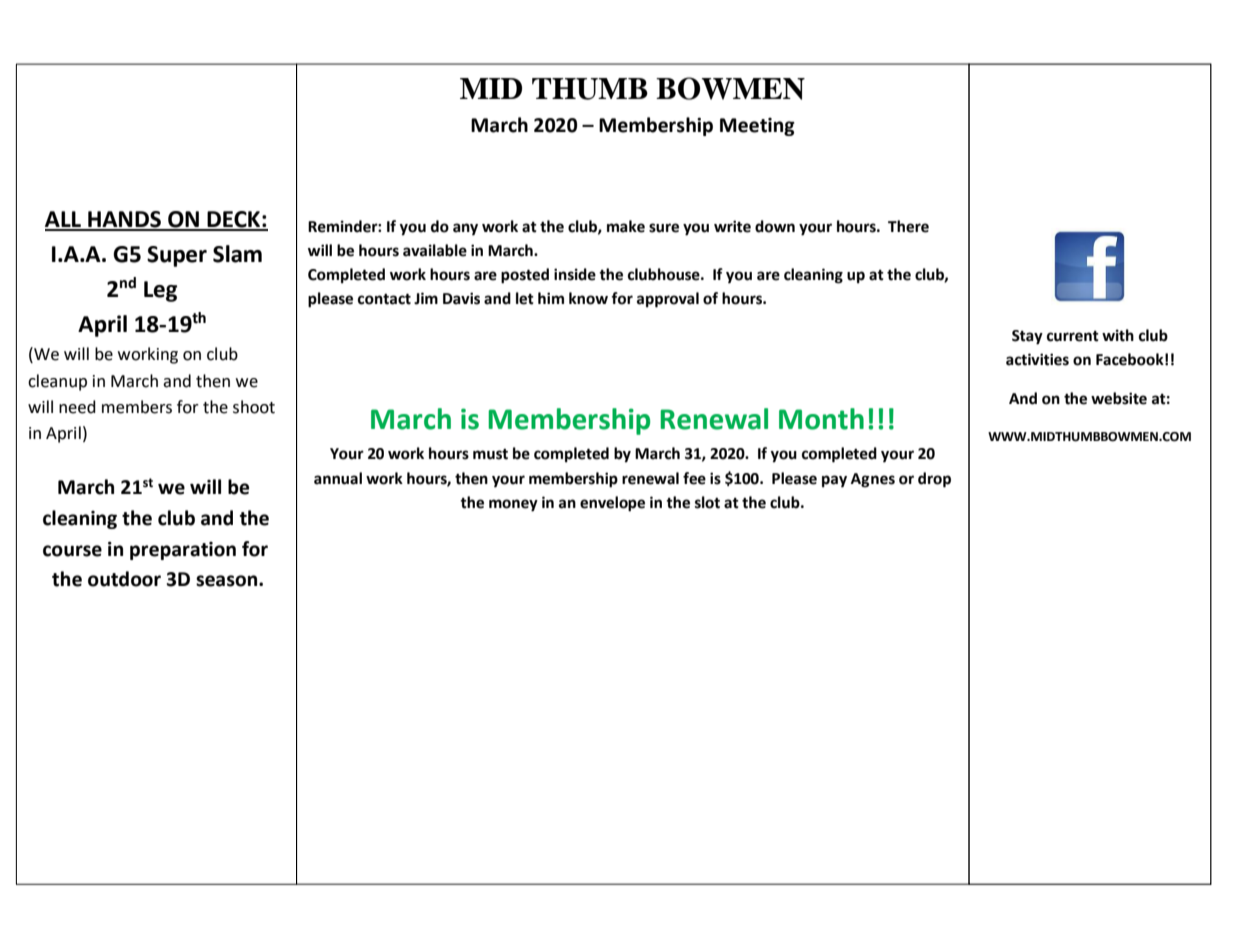 This page has width=1233, height=952. Describe the element at coordinates (465, 229) in the page. I see `any` at that location.
